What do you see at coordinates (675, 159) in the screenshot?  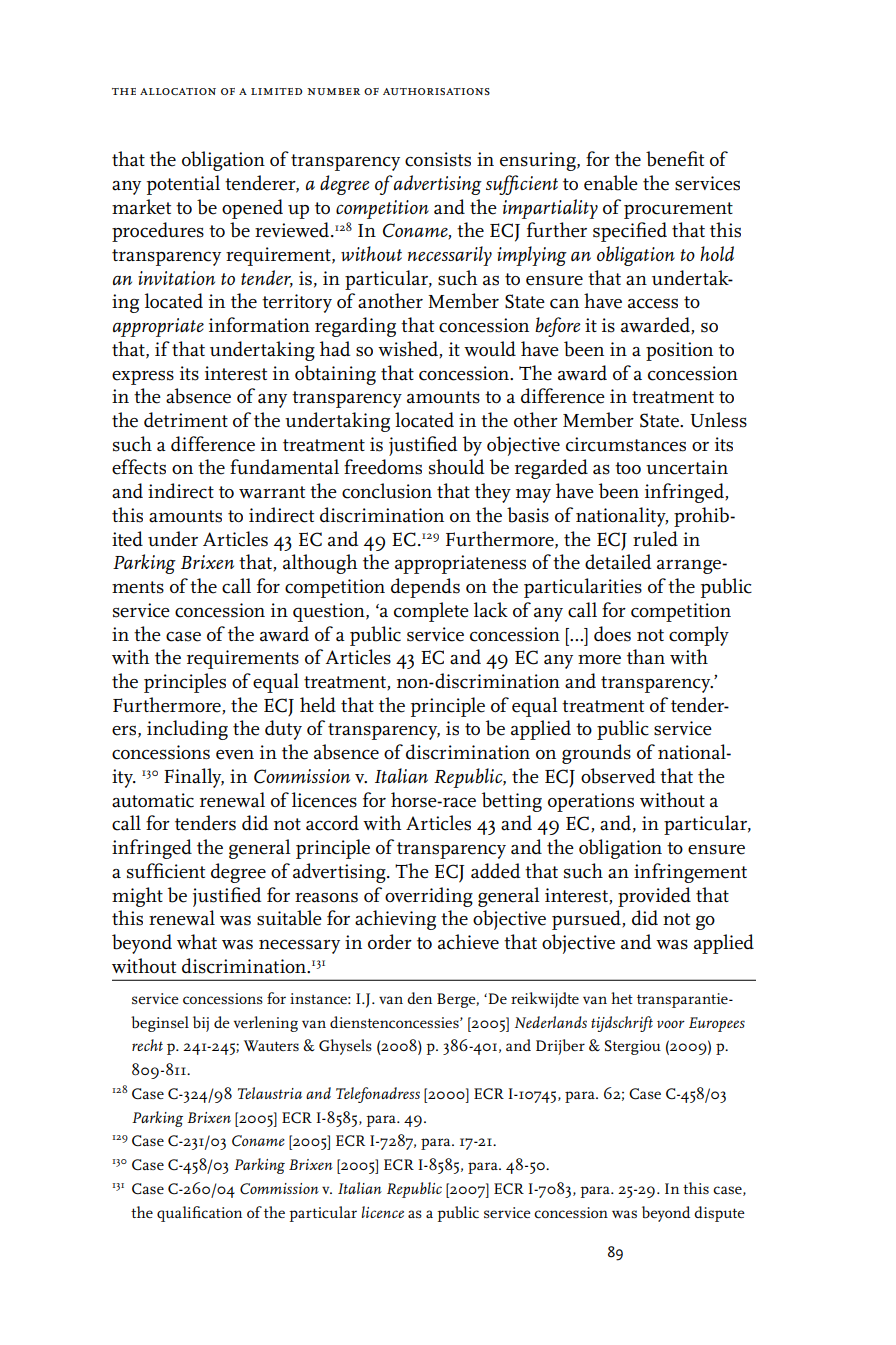 I see `benefit` at bounding box center [675, 159].
